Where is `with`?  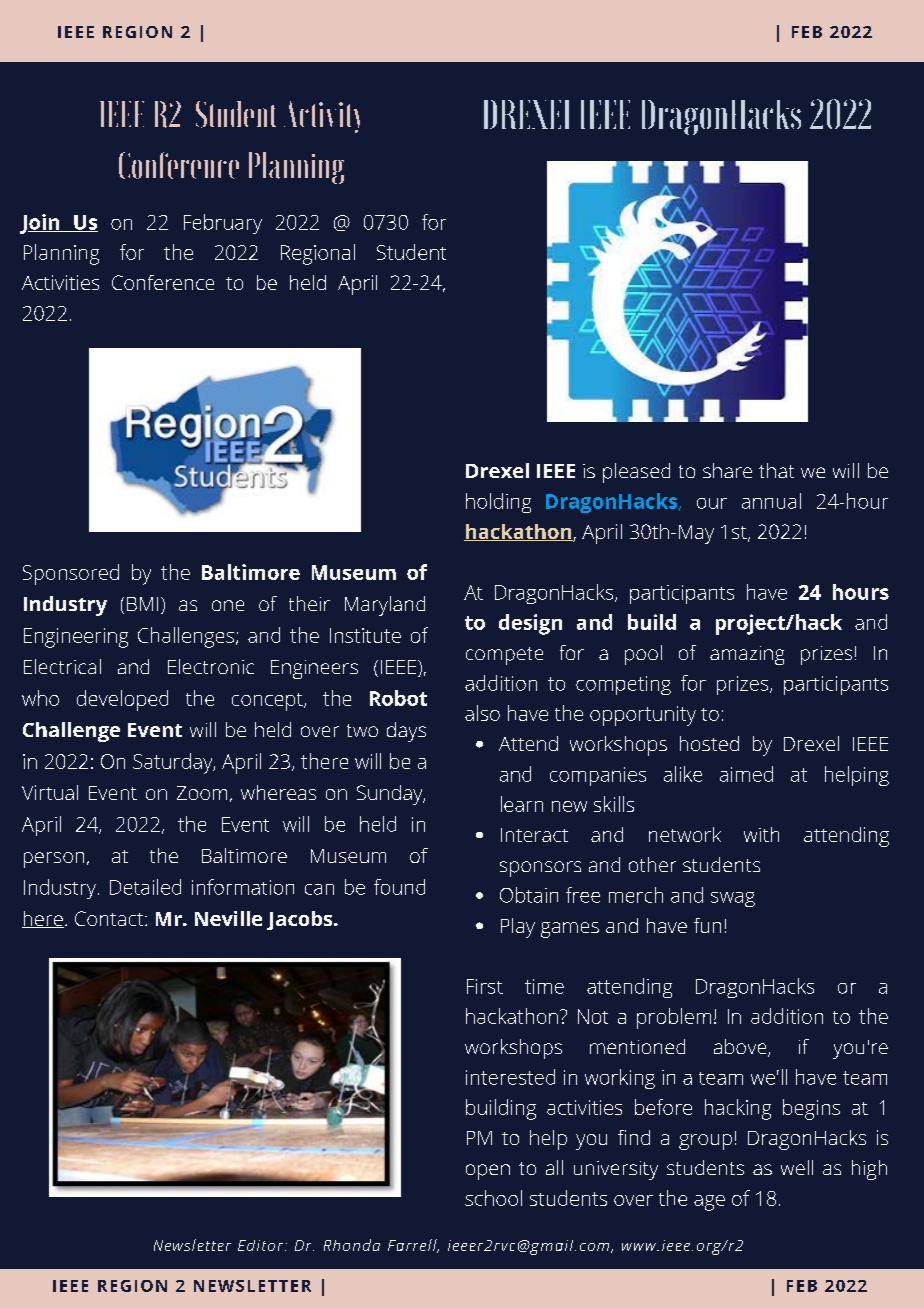
with is located at coordinates (761, 834).
